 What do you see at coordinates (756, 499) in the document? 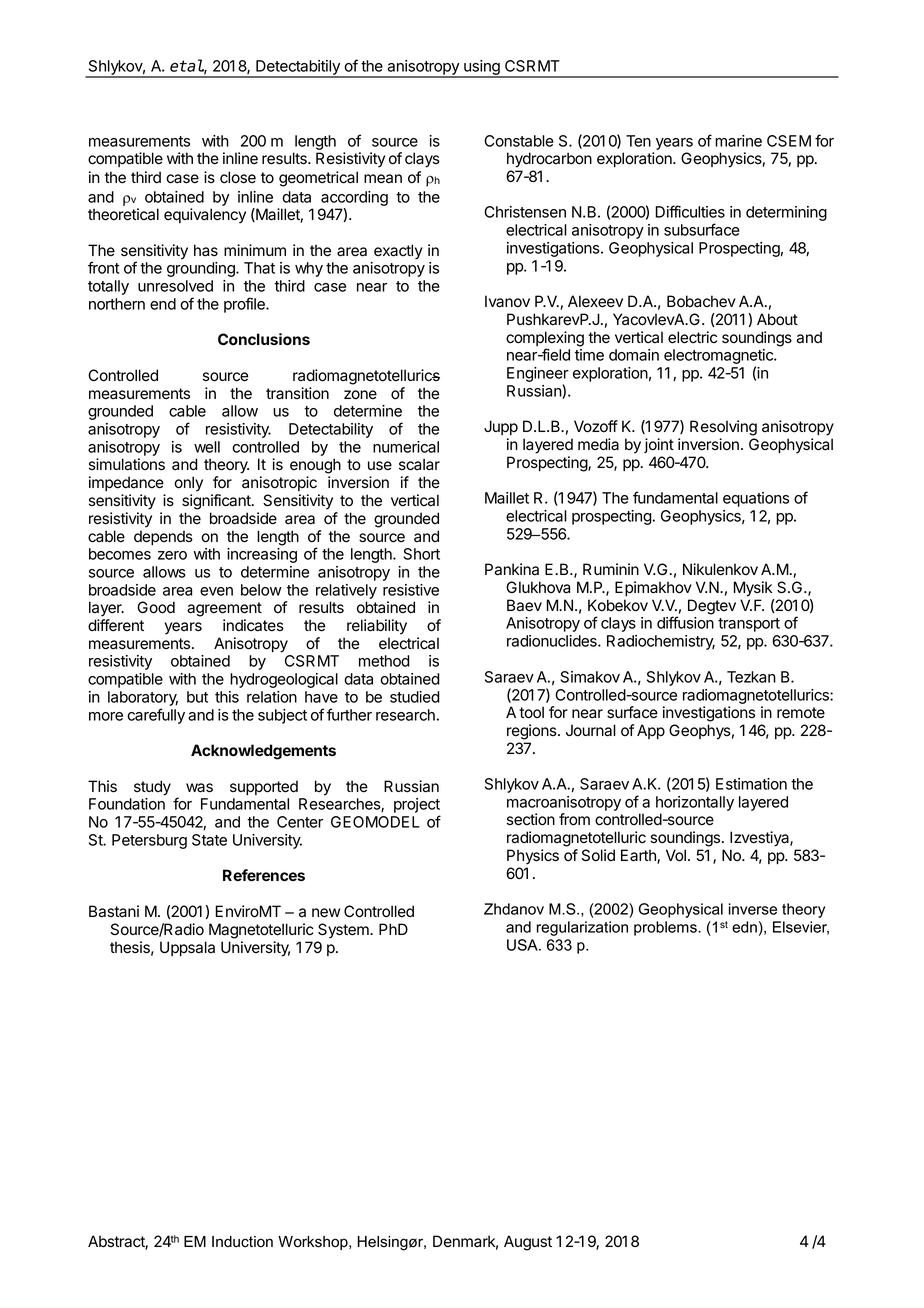
I see `equations` at bounding box center [756, 499].
